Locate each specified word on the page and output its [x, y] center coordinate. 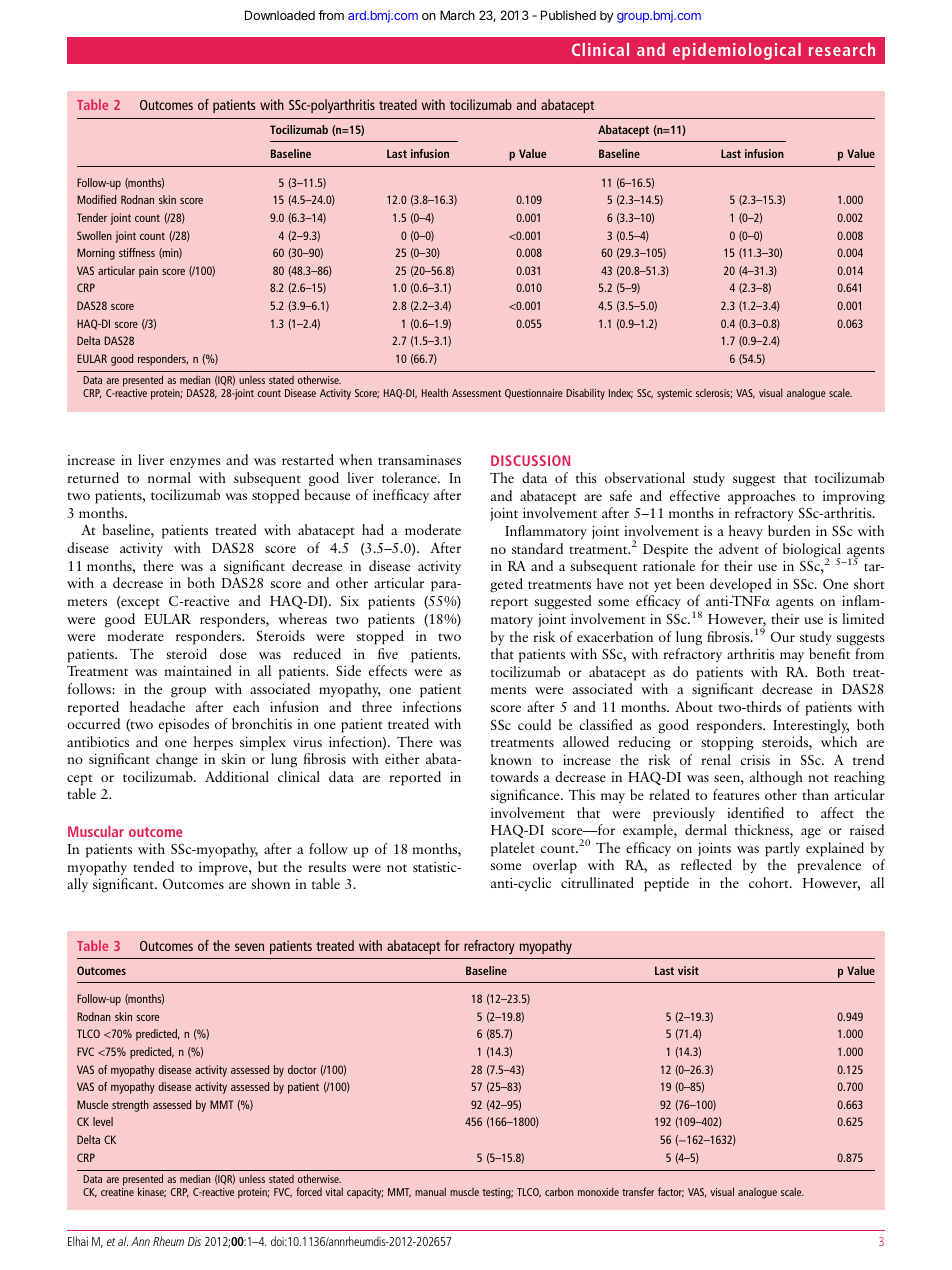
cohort [770, 882]
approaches [761, 497]
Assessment [476, 393]
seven [249, 947]
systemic [674, 394]
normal [169, 477]
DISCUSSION [530, 460]
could [534, 724]
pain [148, 272]
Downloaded [280, 15]
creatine [117, 1192]
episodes [184, 725]
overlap [555, 866]
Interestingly [811, 726]
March [457, 15]
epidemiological [737, 51]
